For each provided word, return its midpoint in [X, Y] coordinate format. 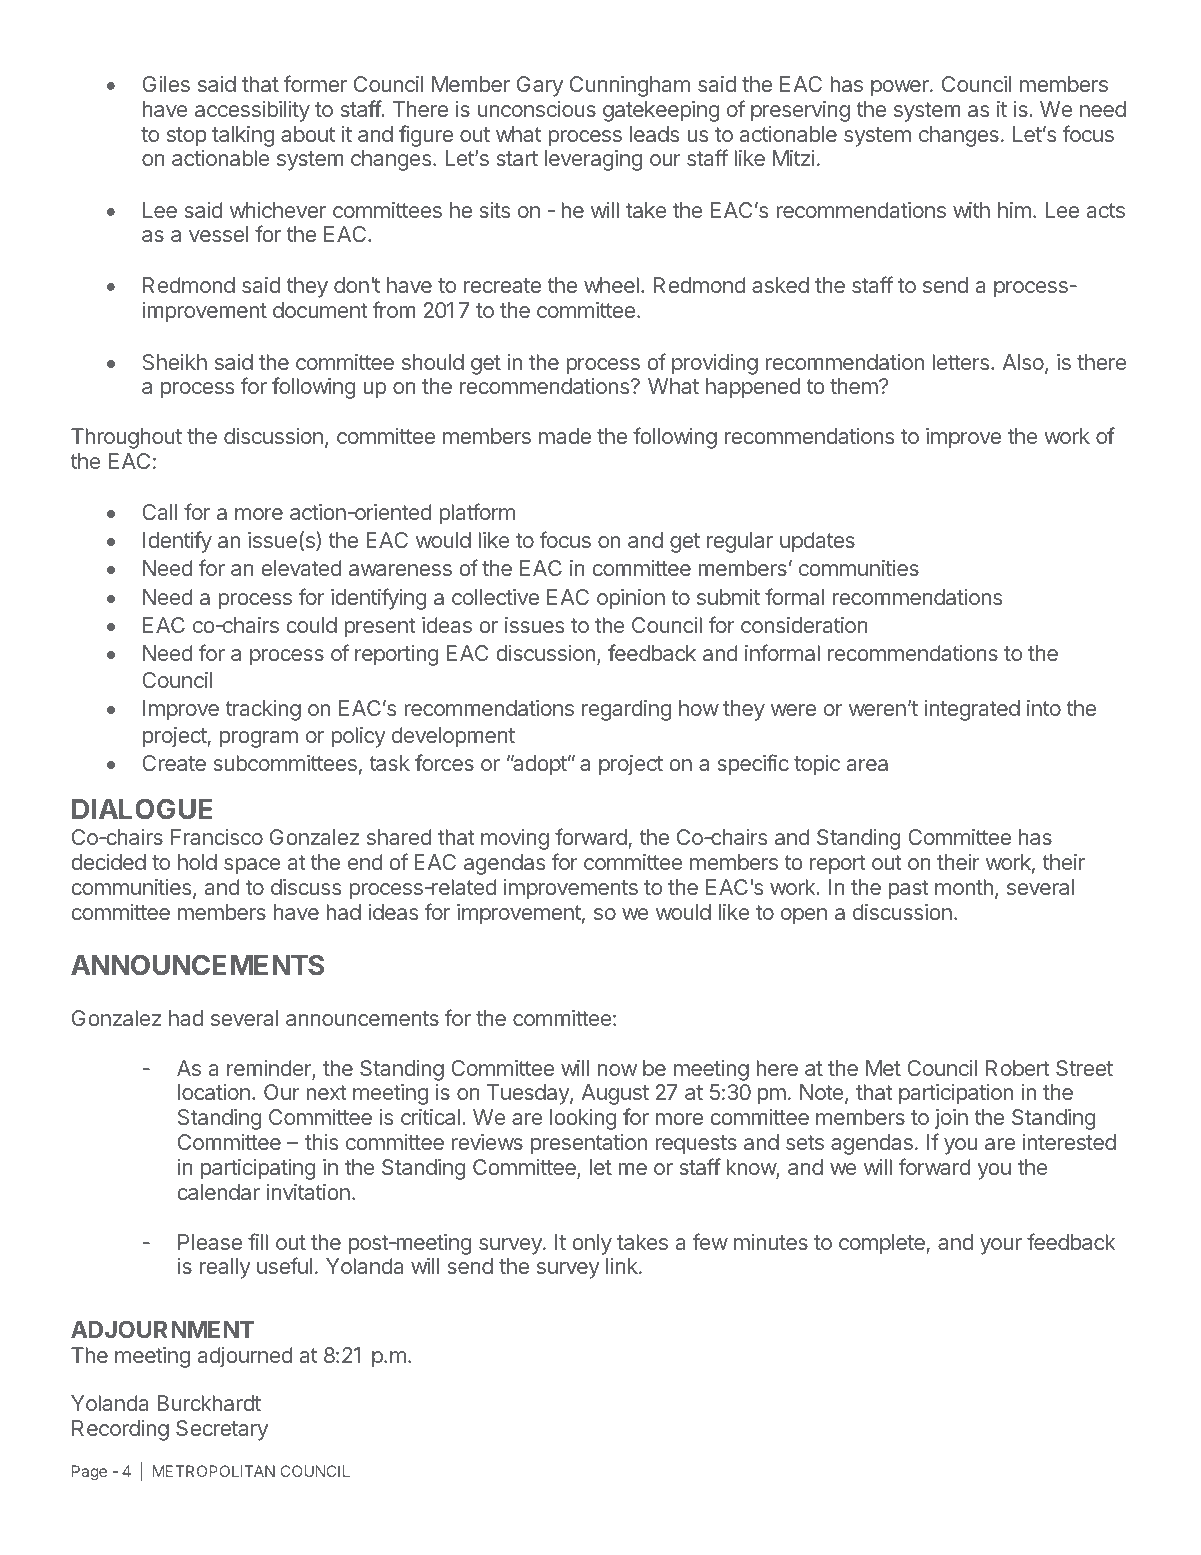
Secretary [222, 1430]
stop [187, 137]
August [615, 1094]
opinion [631, 599]
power [901, 88]
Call [159, 512]
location [214, 1092]
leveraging [593, 160]
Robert [1017, 1068]
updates [817, 542]
